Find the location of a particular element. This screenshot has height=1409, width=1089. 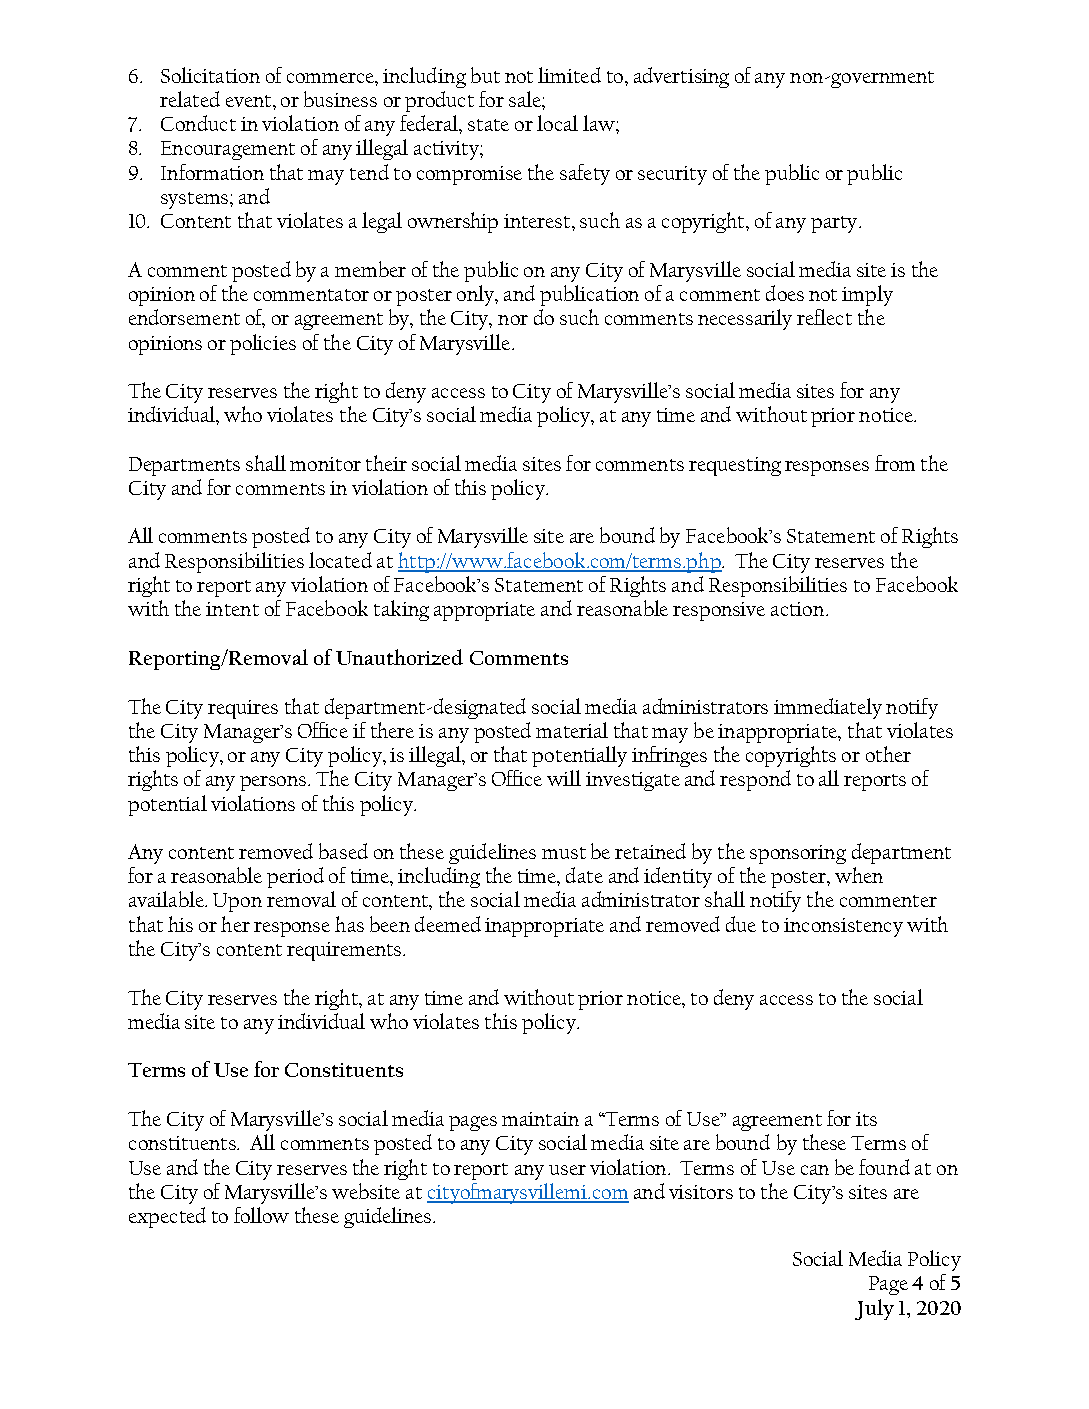

requires is located at coordinates (243, 709).
